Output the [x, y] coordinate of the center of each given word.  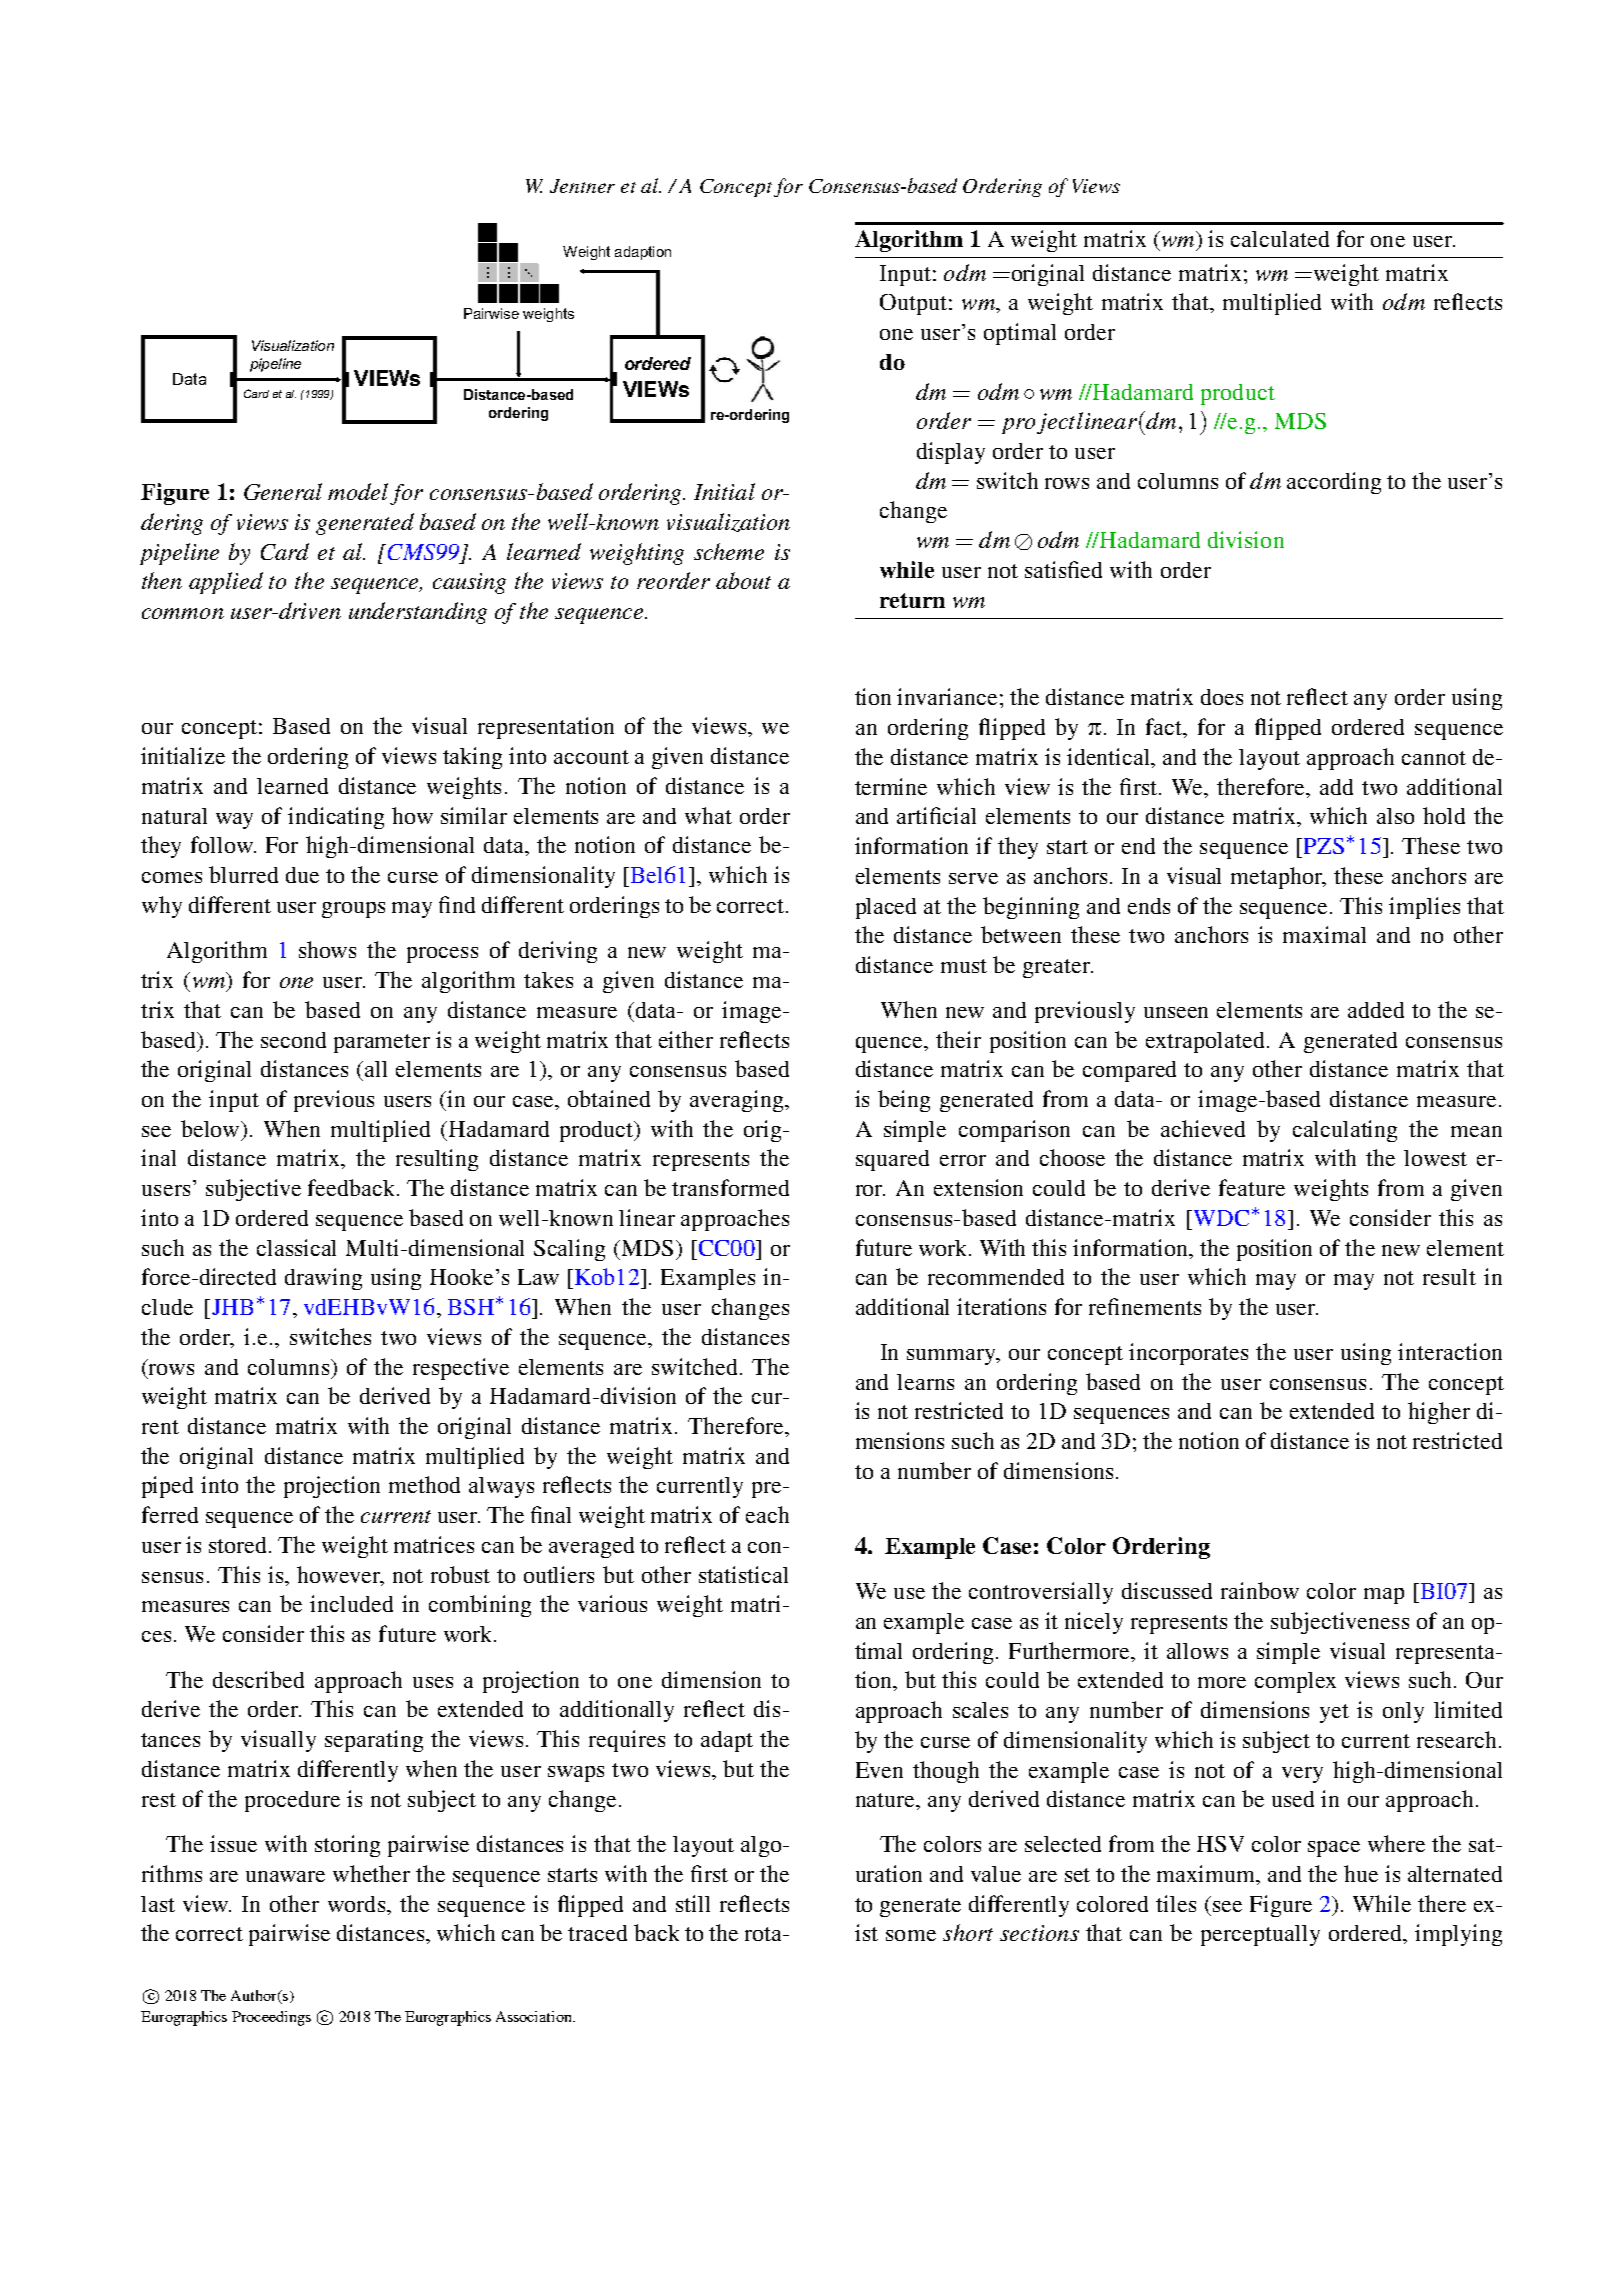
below [211, 1128]
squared [892, 1160]
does [1222, 697]
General [283, 491]
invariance [947, 696]
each [767, 1514]
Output [913, 304]
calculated [1280, 239]
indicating [336, 818]
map [1384, 1596]
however [339, 1574]
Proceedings [271, 2018]
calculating [1345, 1131]
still [693, 1903]
